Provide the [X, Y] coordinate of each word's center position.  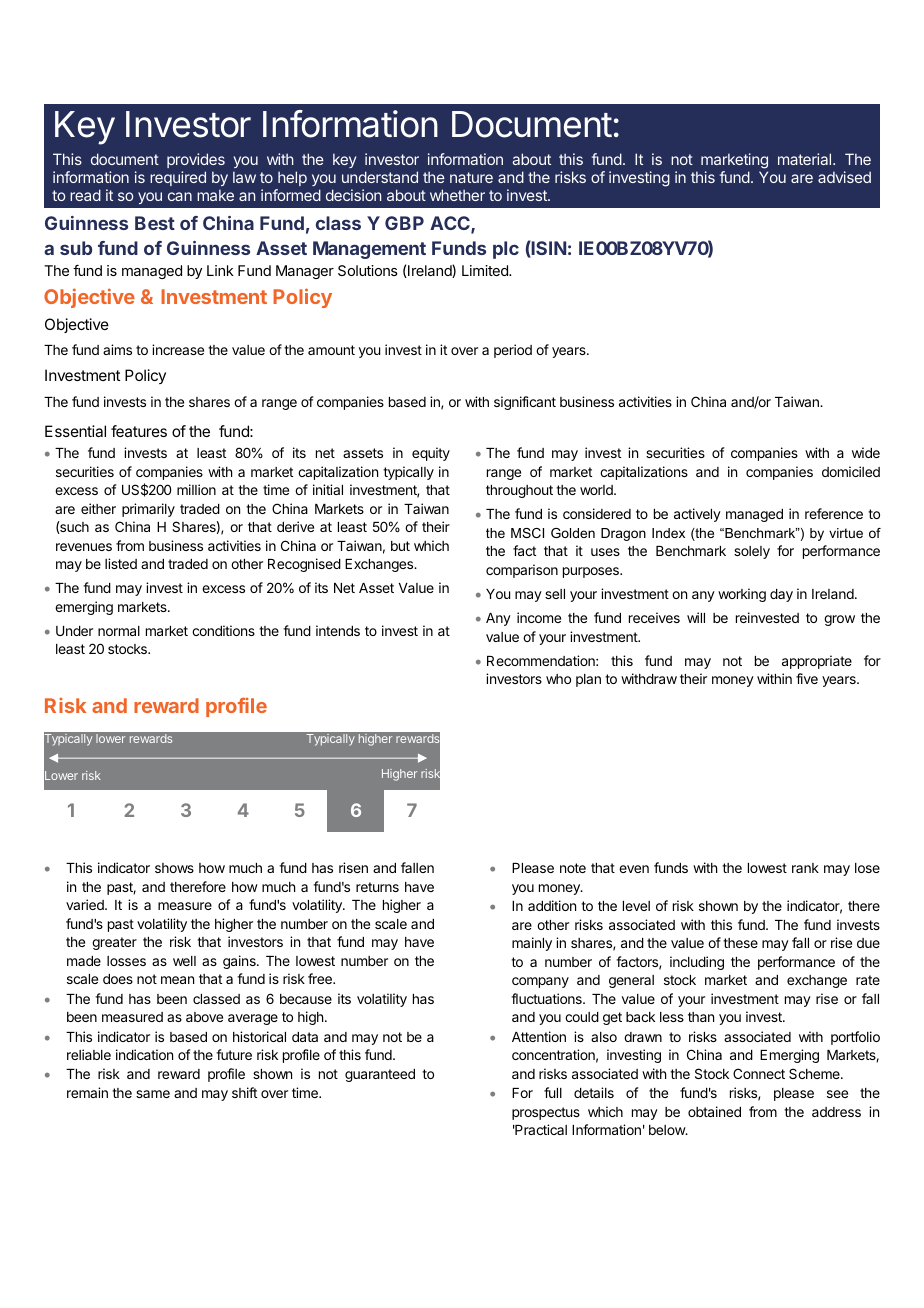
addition [552, 905]
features [139, 431]
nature [471, 177]
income [539, 617]
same [153, 1094]
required [178, 178]
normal [119, 631]
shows [174, 868]
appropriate [817, 662]
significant [525, 403]
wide [866, 452]
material [806, 159]
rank [805, 868]
